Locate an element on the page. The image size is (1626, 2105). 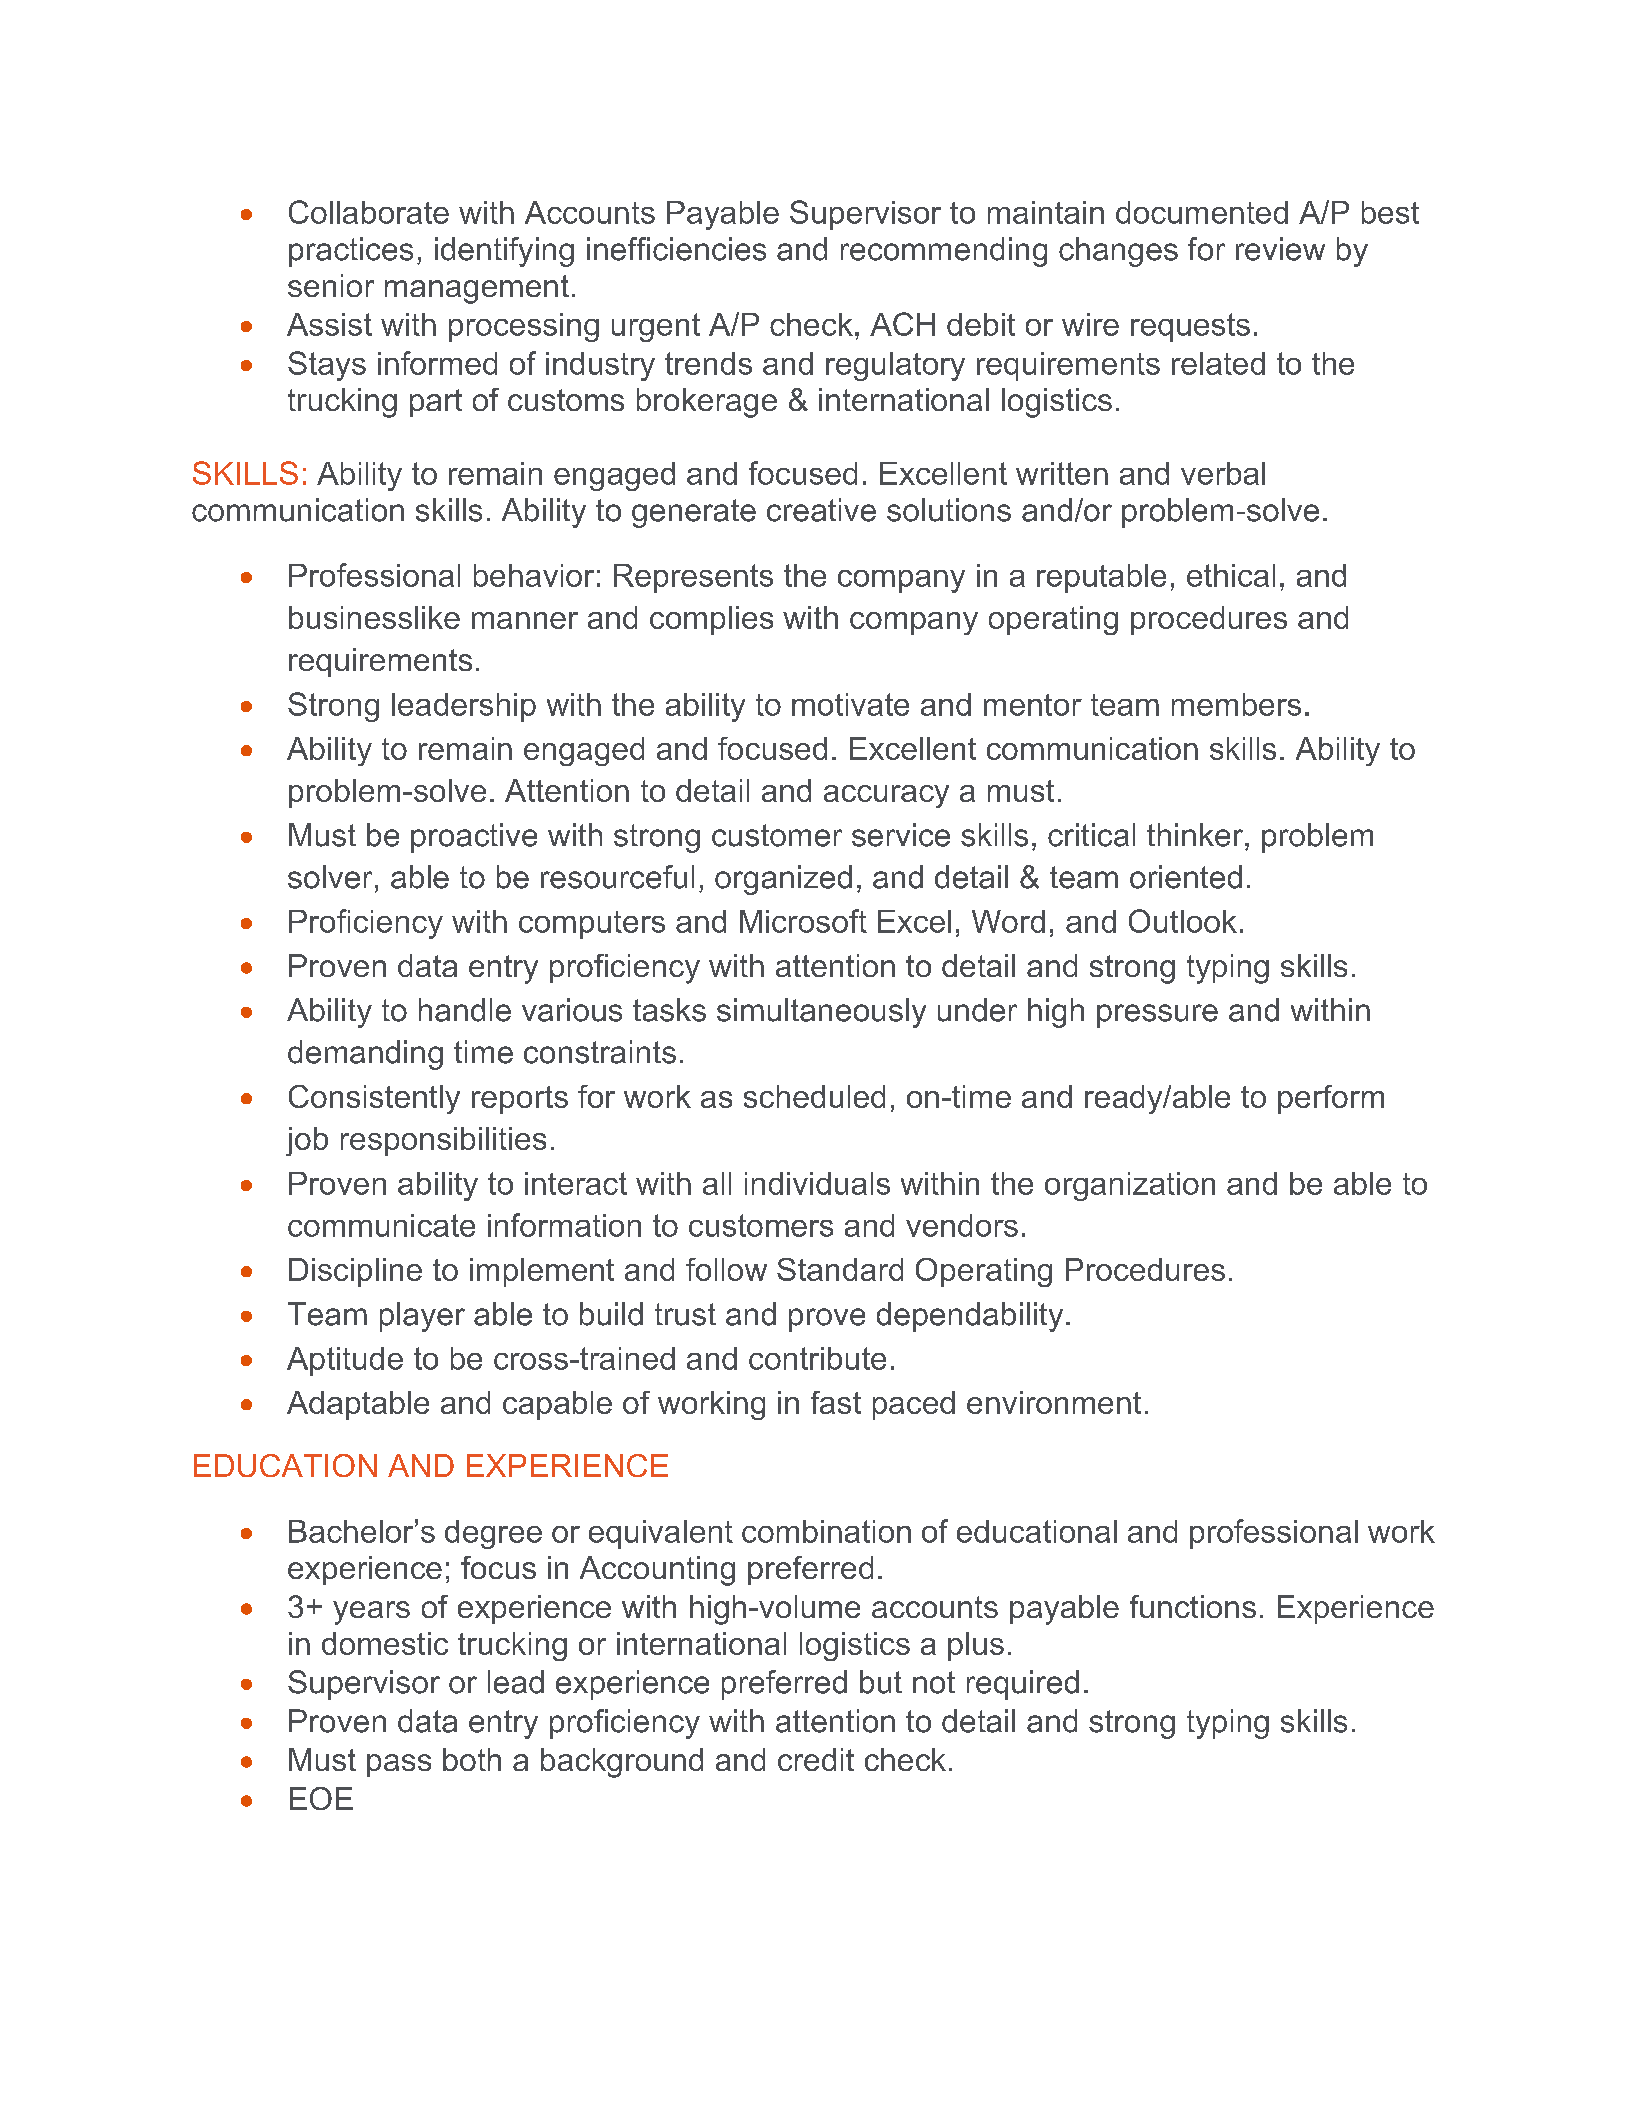
simultaneously is located at coordinates (821, 1013).
